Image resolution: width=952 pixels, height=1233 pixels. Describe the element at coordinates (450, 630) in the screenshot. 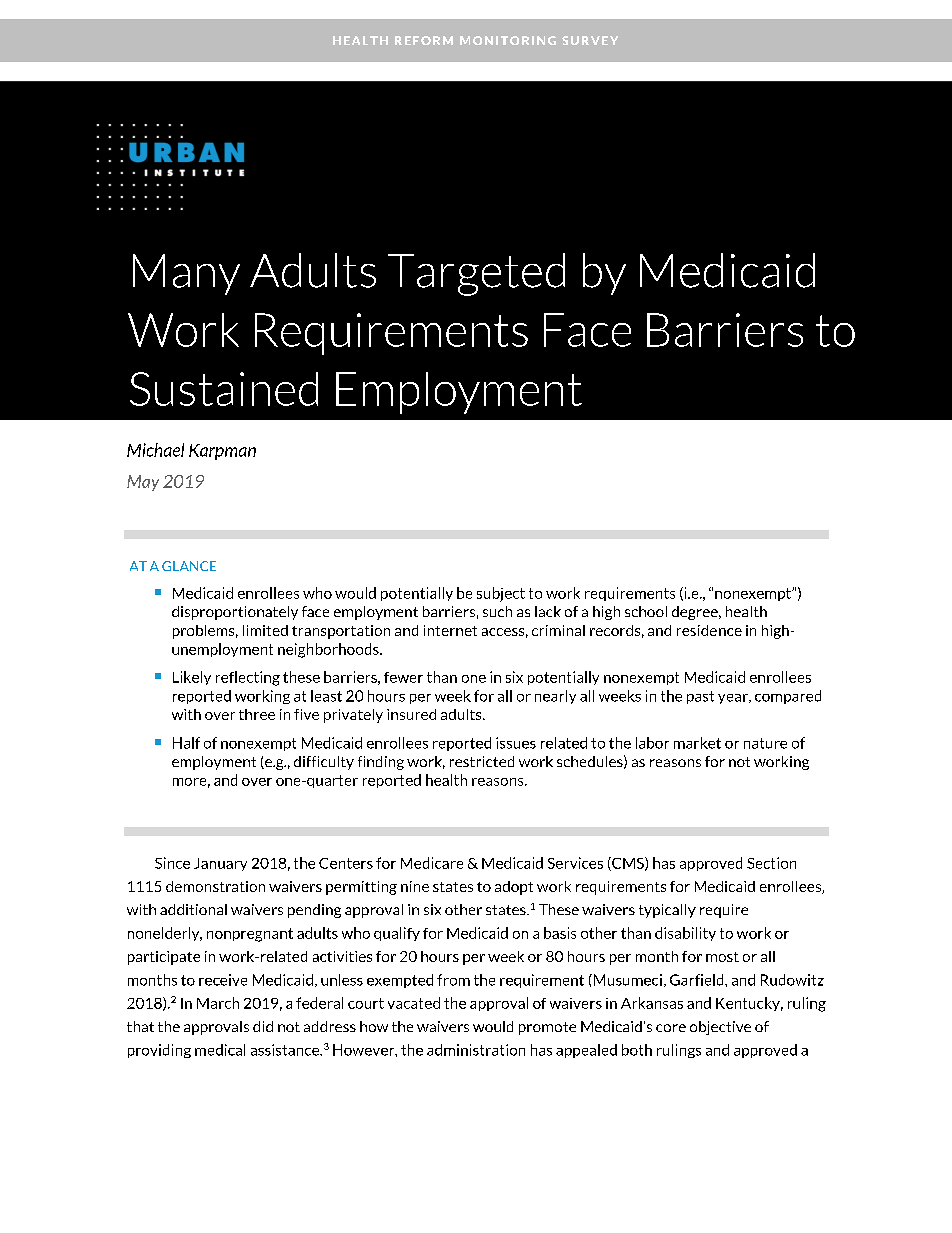

I see `internet` at that location.
